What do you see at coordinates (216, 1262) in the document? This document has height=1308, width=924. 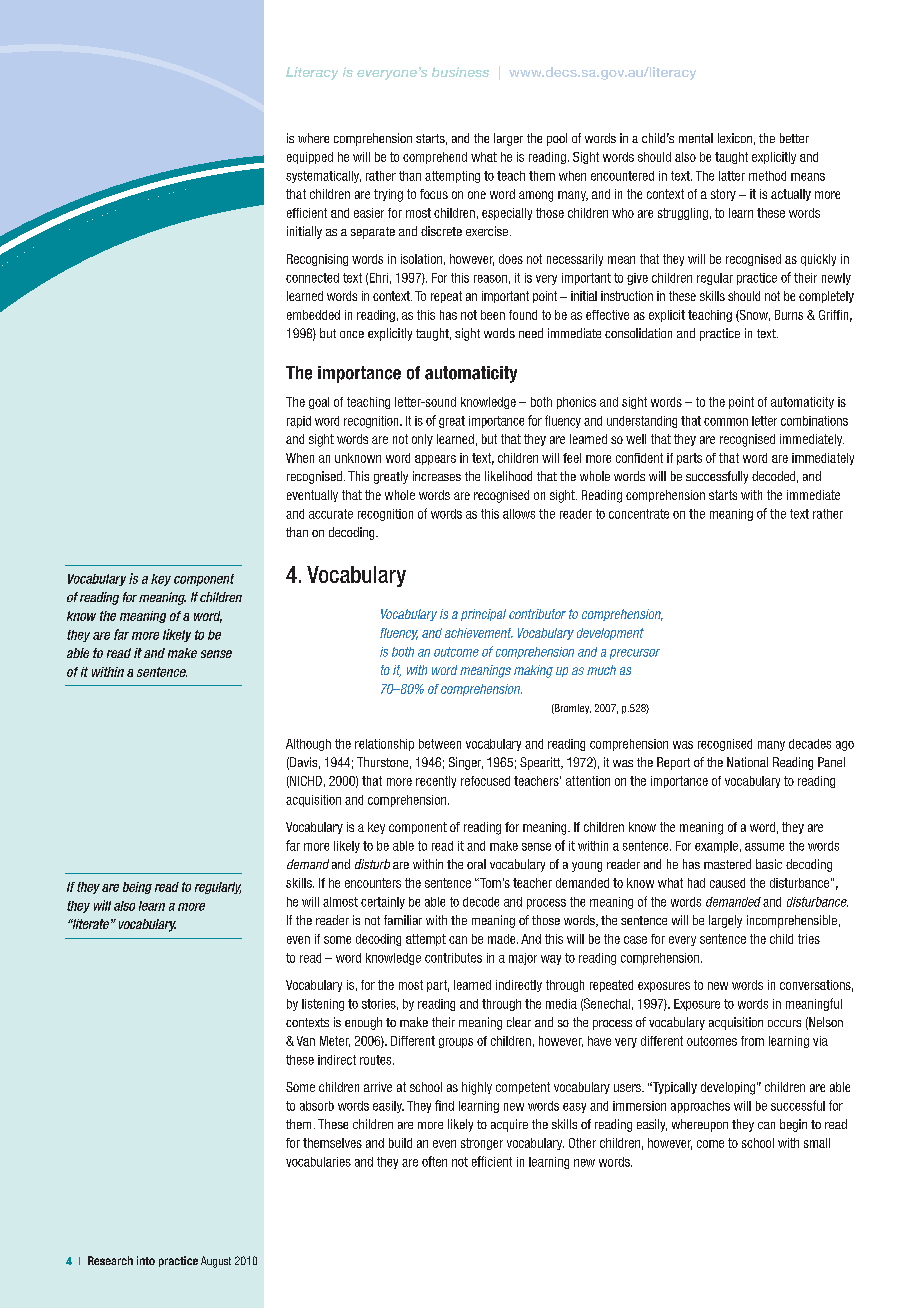 I see `August` at bounding box center [216, 1262].
